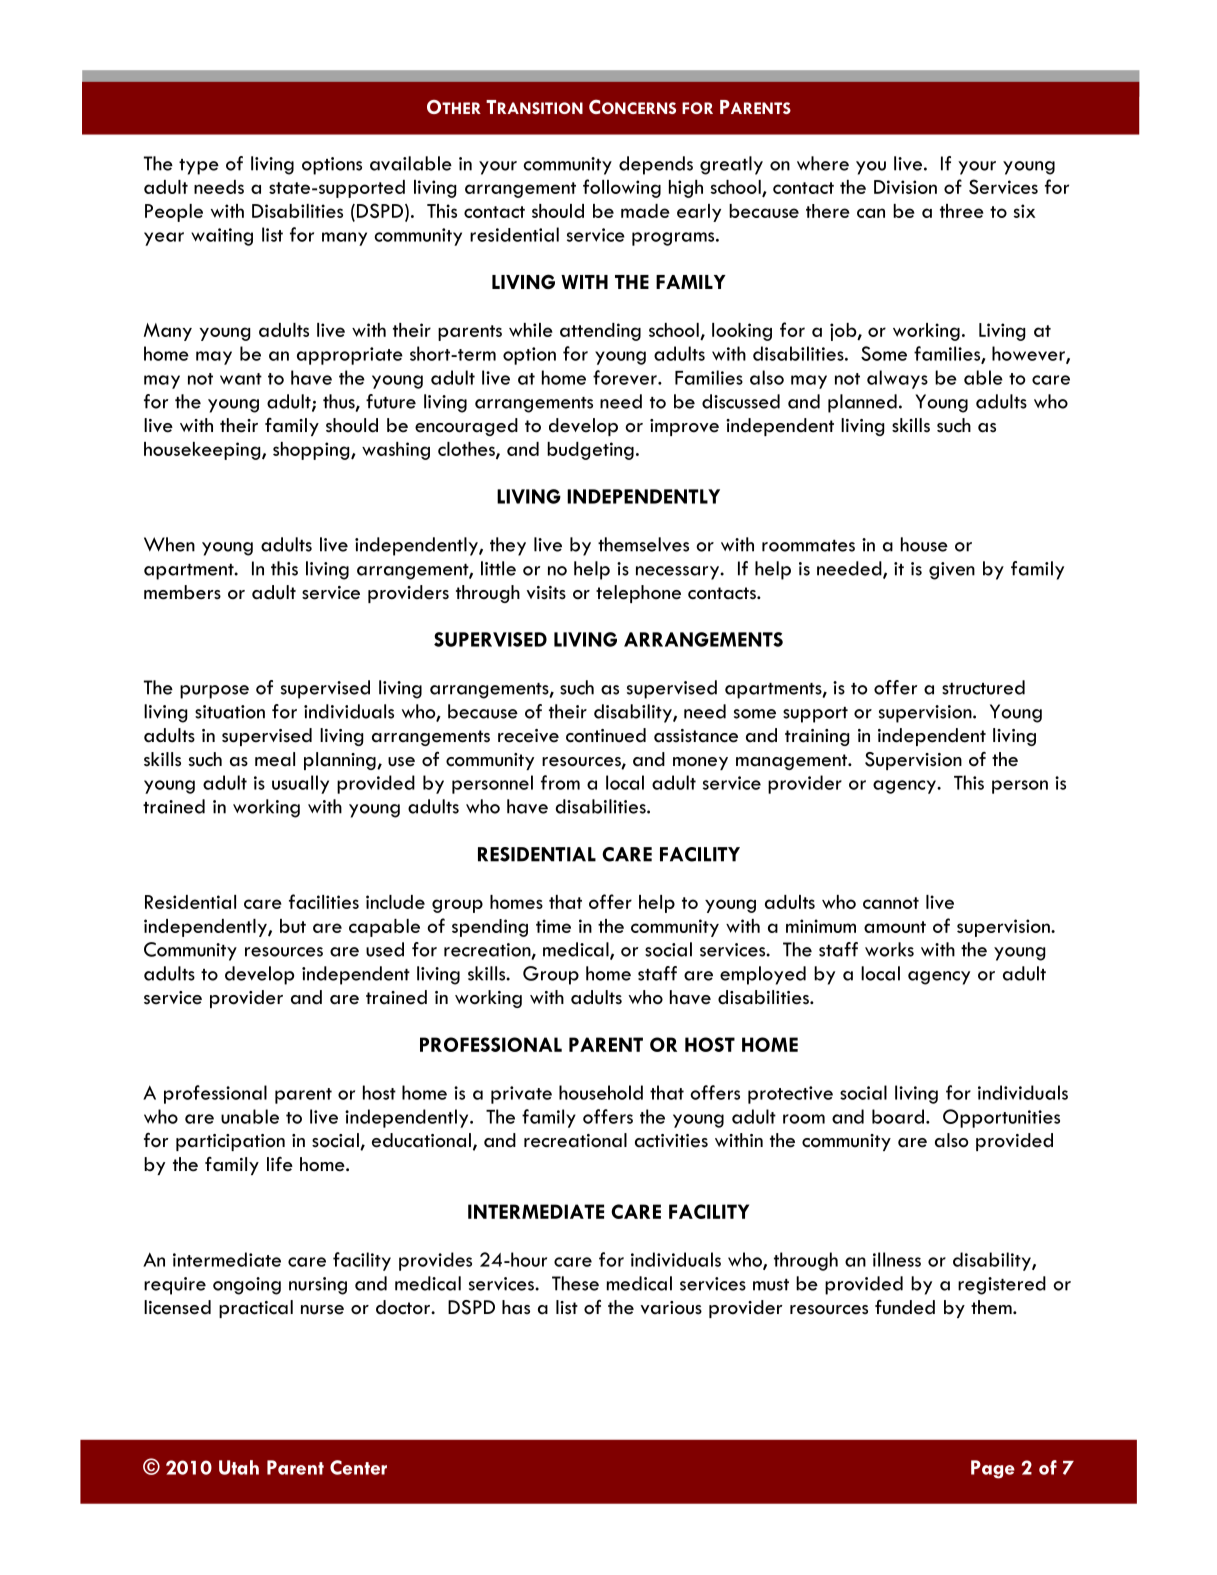  I want to click on Page, so click(993, 1469).
